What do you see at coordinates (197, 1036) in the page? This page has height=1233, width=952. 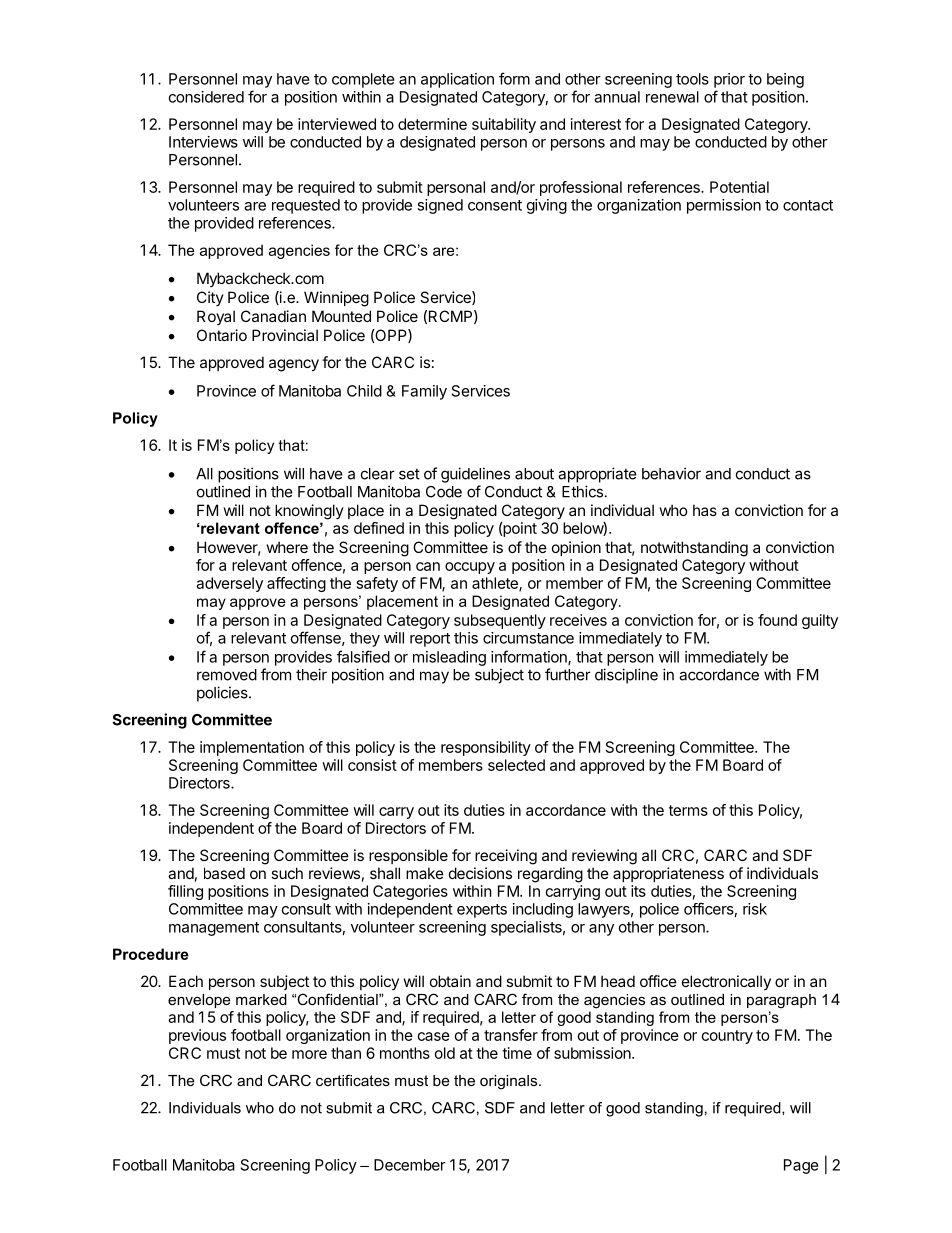 I see `previous` at bounding box center [197, 1036].
